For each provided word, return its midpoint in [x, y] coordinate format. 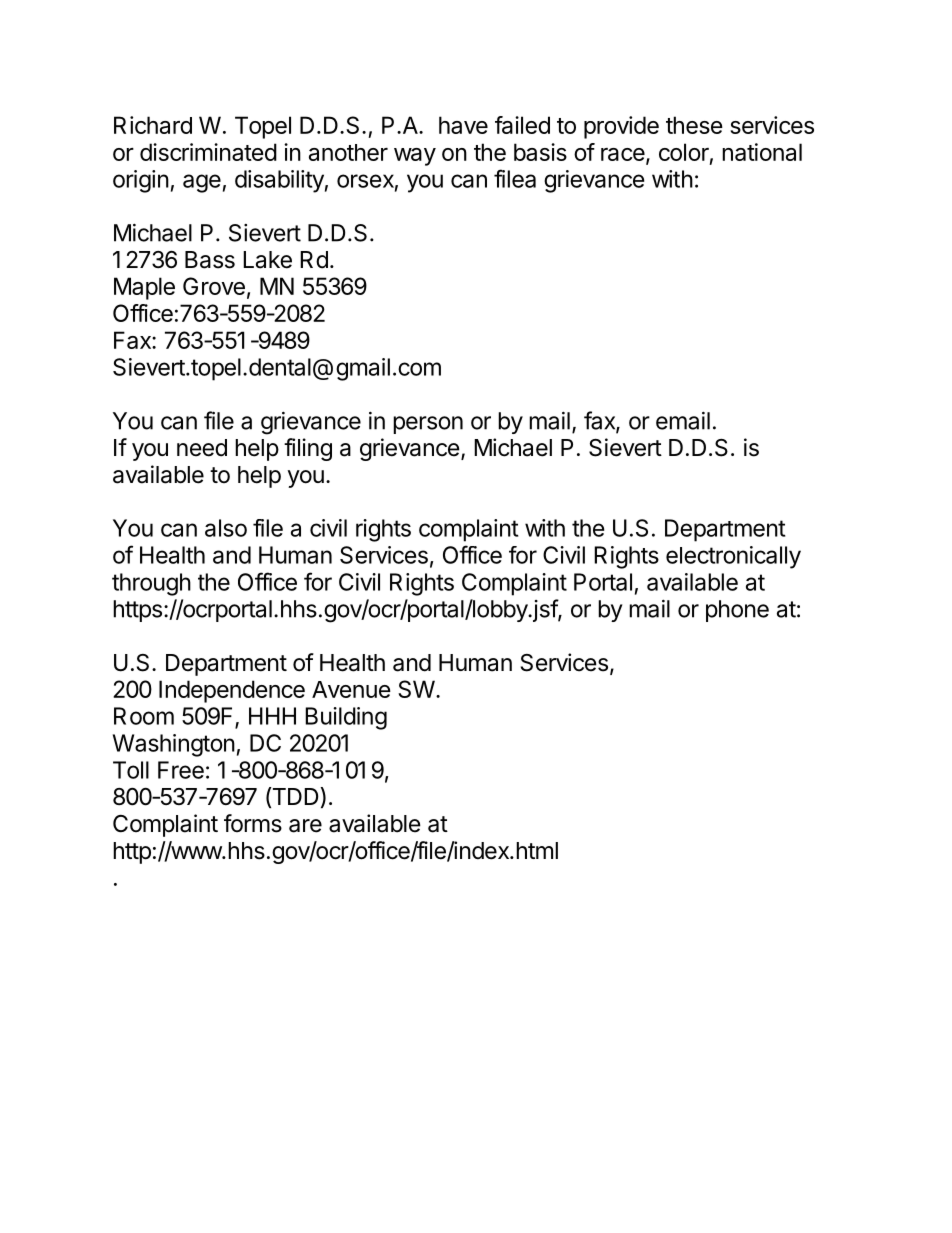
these [694, 125]
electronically [733, 557]
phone [737, 611]
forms [253, 823]
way [415, 157]
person [428, 425]
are [305, 826]
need [202, 448]
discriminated [208, 152]
